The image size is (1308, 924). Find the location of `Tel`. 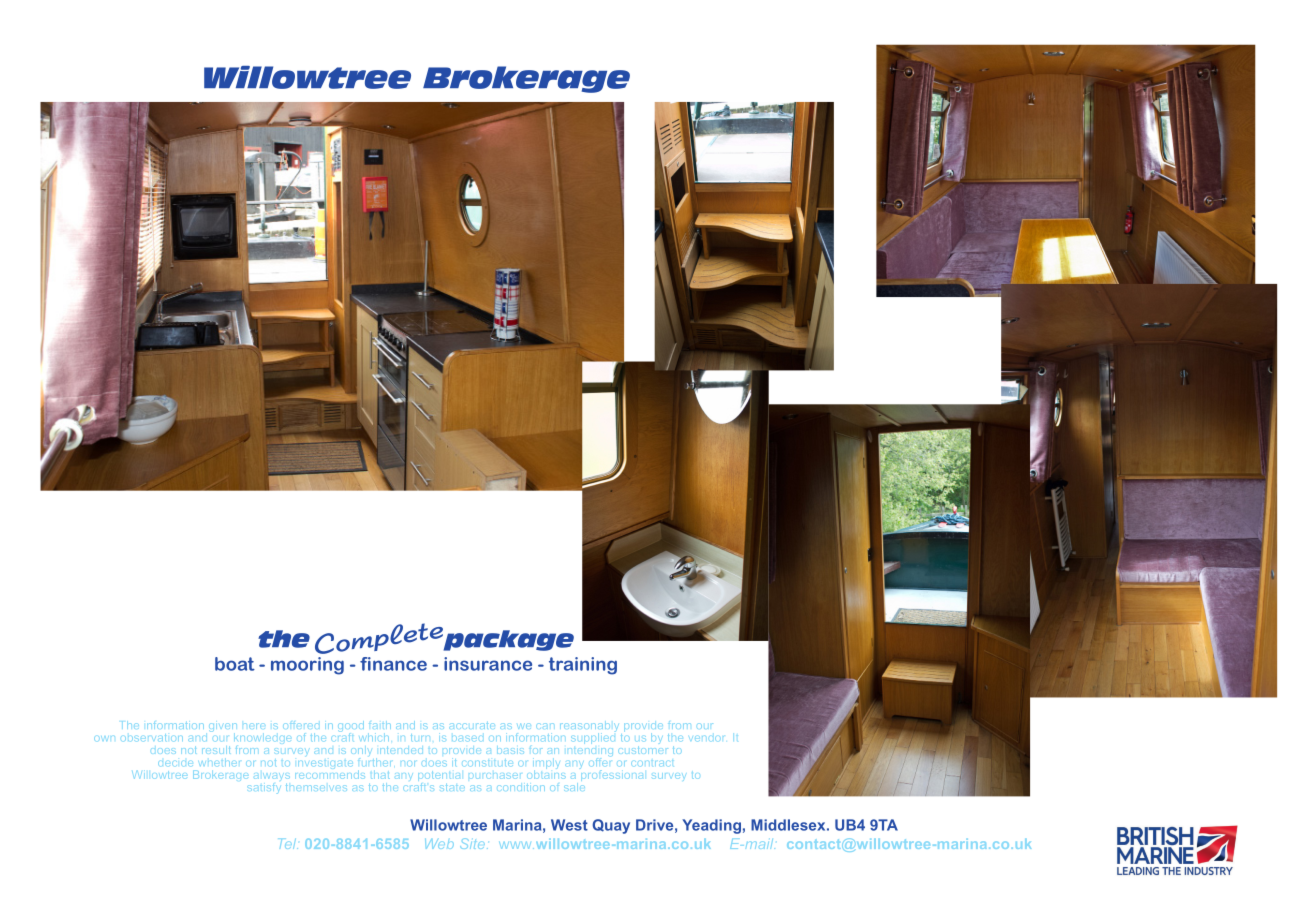

Tel is located at coordinates (289, 844).
